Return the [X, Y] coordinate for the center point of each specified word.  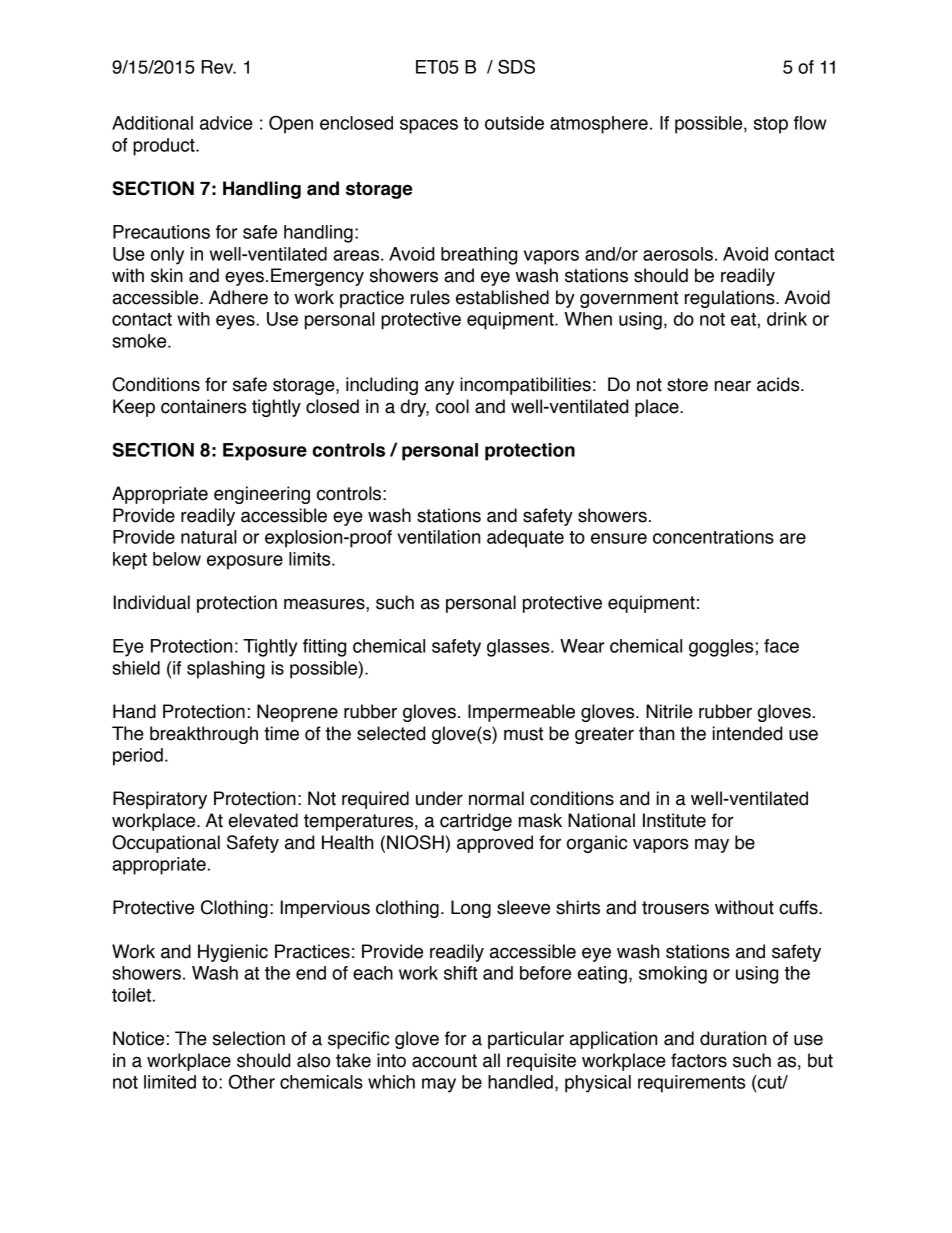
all [491, 1060]
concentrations [713, 537]
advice [226, 123]
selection [249, 1038]
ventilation [438, 537]
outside [514, 123]
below [177, 559]
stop [771, 125]
